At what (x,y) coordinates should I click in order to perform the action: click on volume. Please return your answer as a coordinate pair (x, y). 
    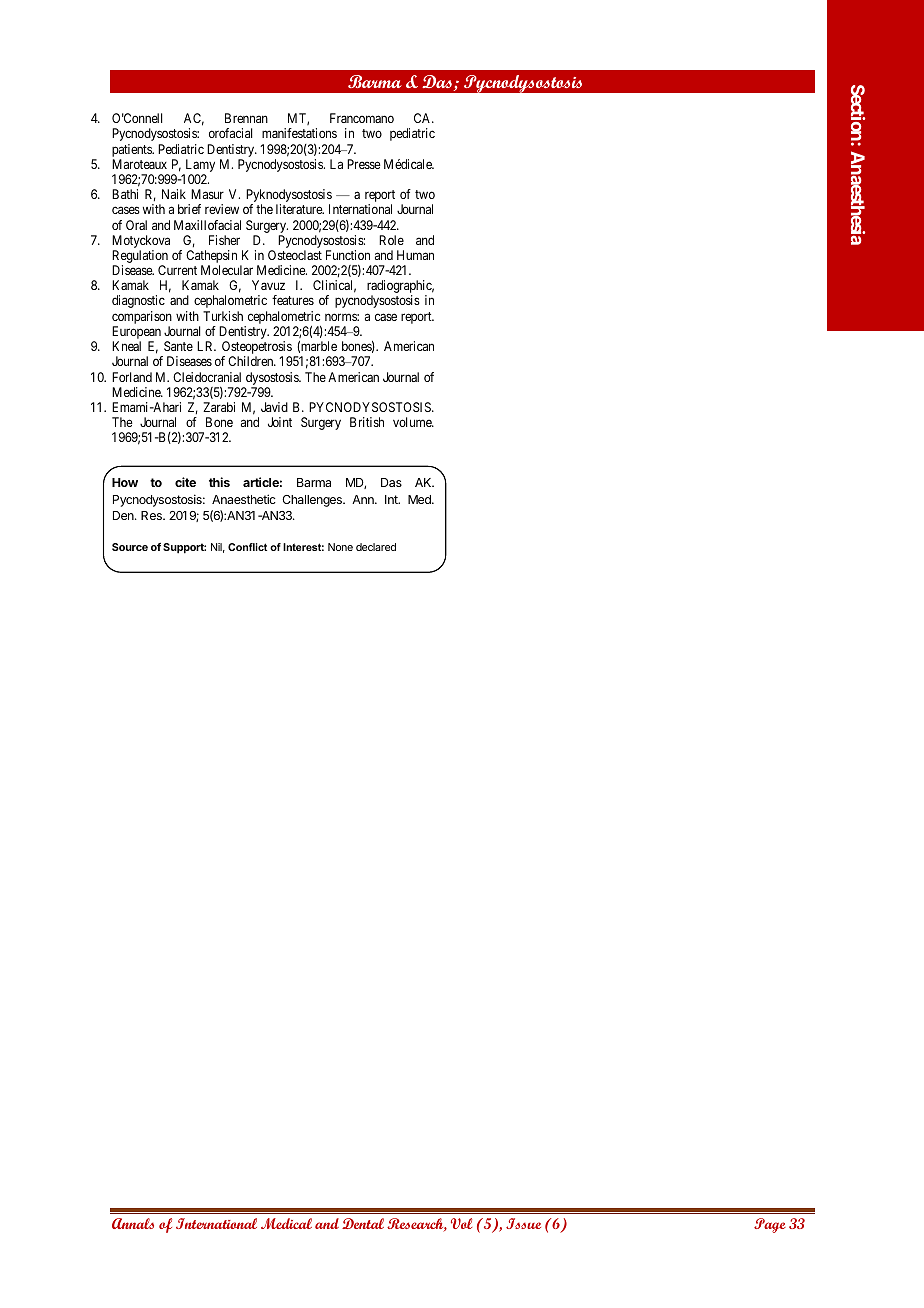
    Looking at the image, I should click on (413, 422).
